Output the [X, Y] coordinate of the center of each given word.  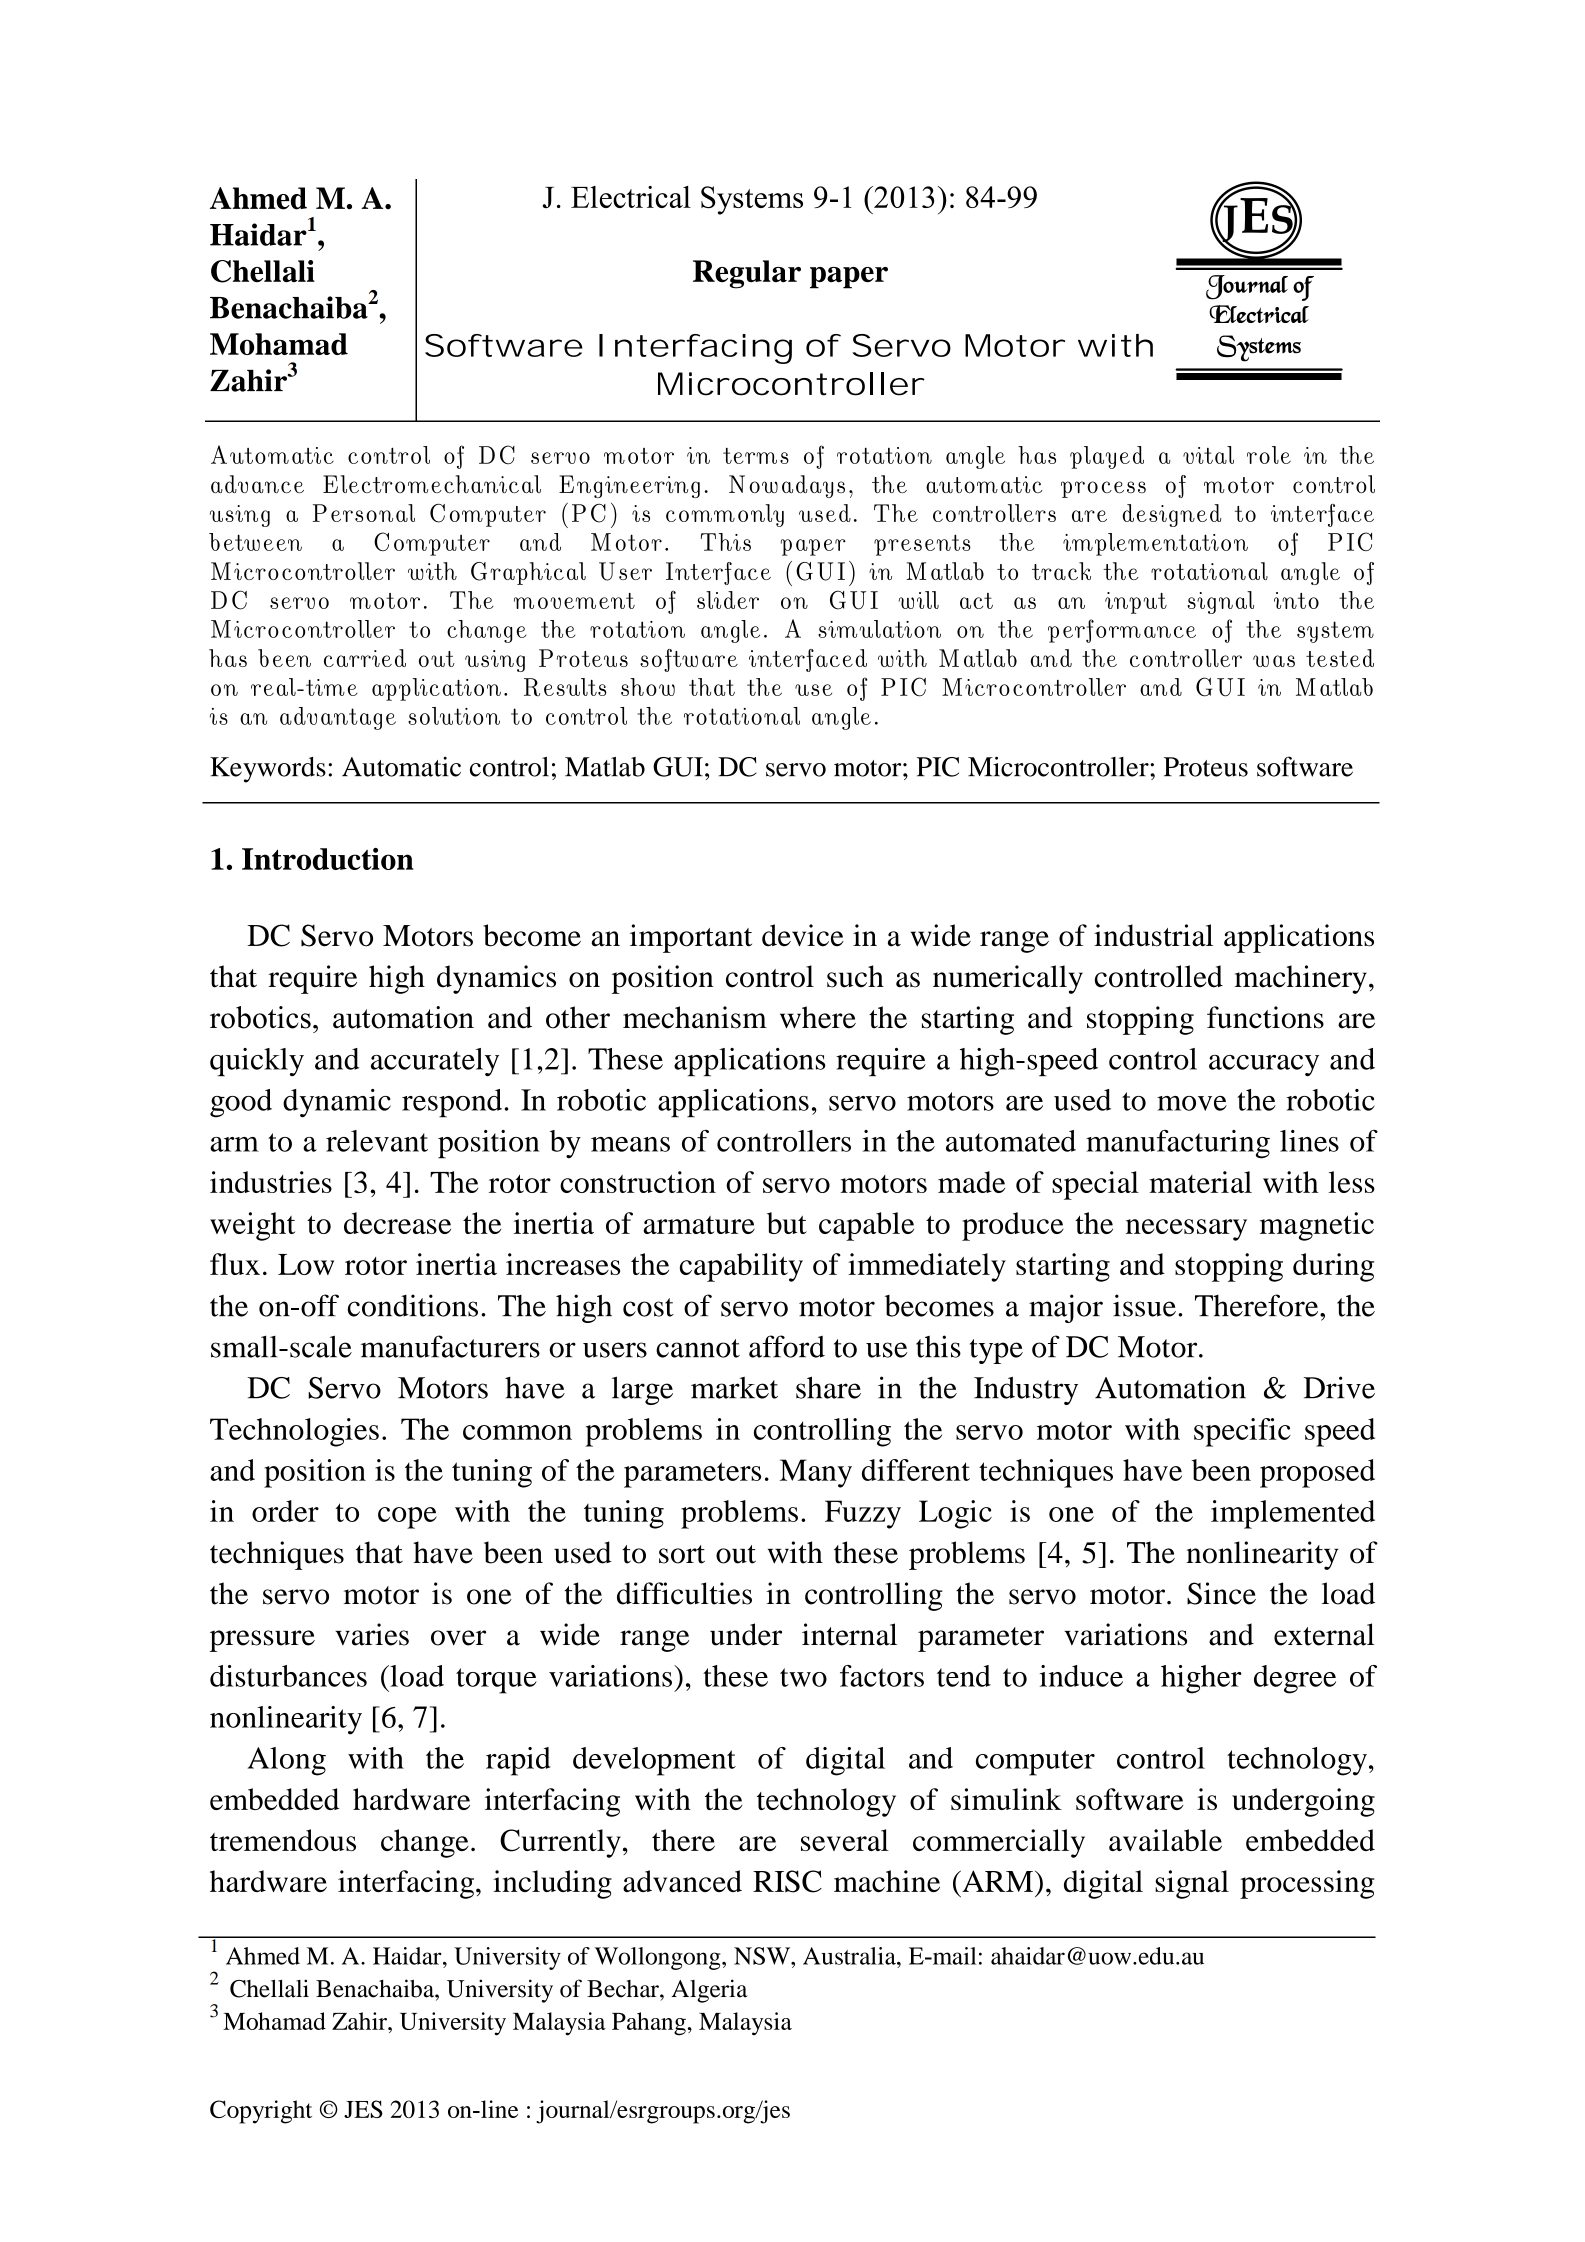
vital [1208, 455]
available [1165, 1840]
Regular [747, 274]
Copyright [261, 2112]
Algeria [709, 1991]
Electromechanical [432, 484]
